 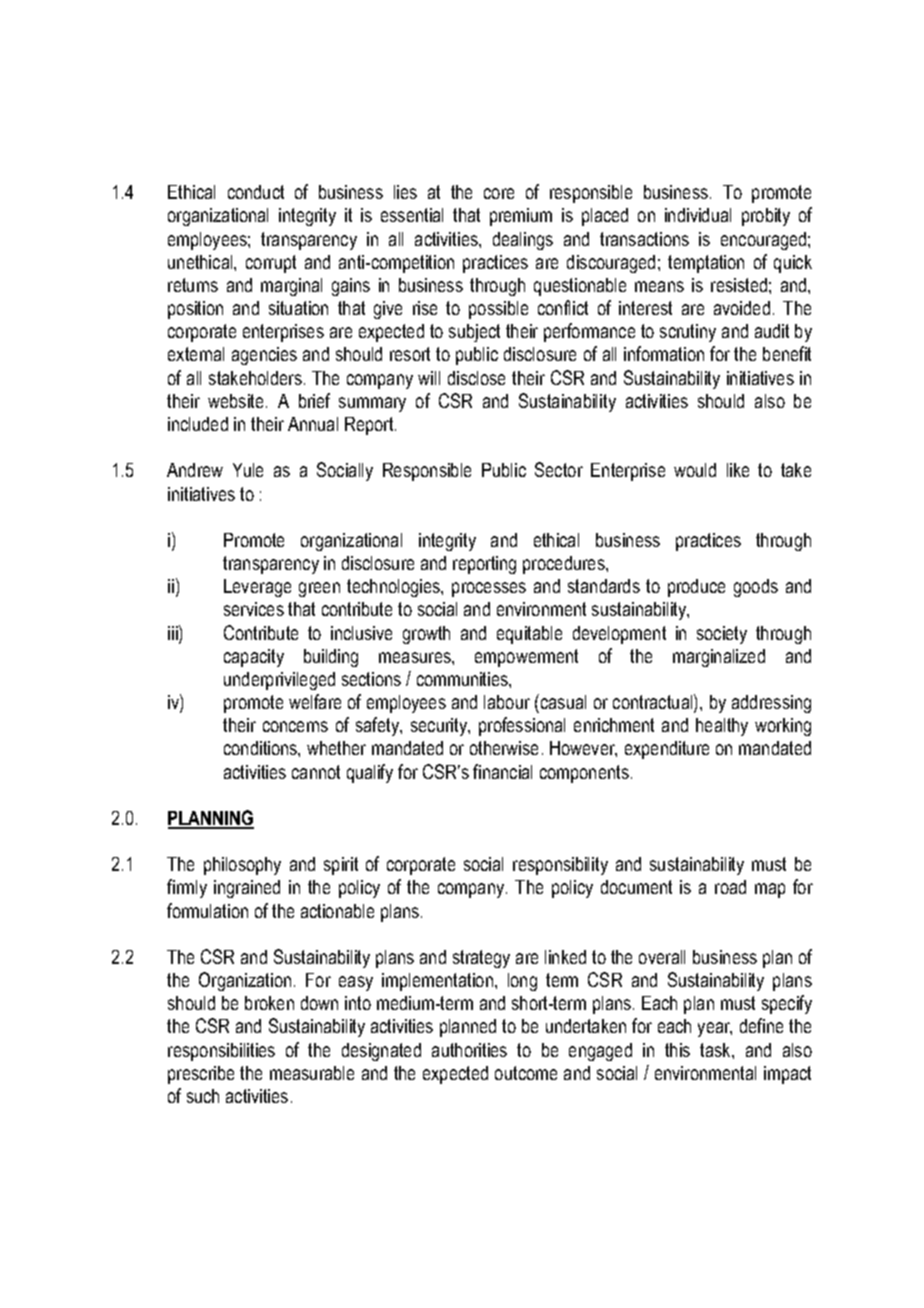 I want to click on society, so click(x=722, y=635).
